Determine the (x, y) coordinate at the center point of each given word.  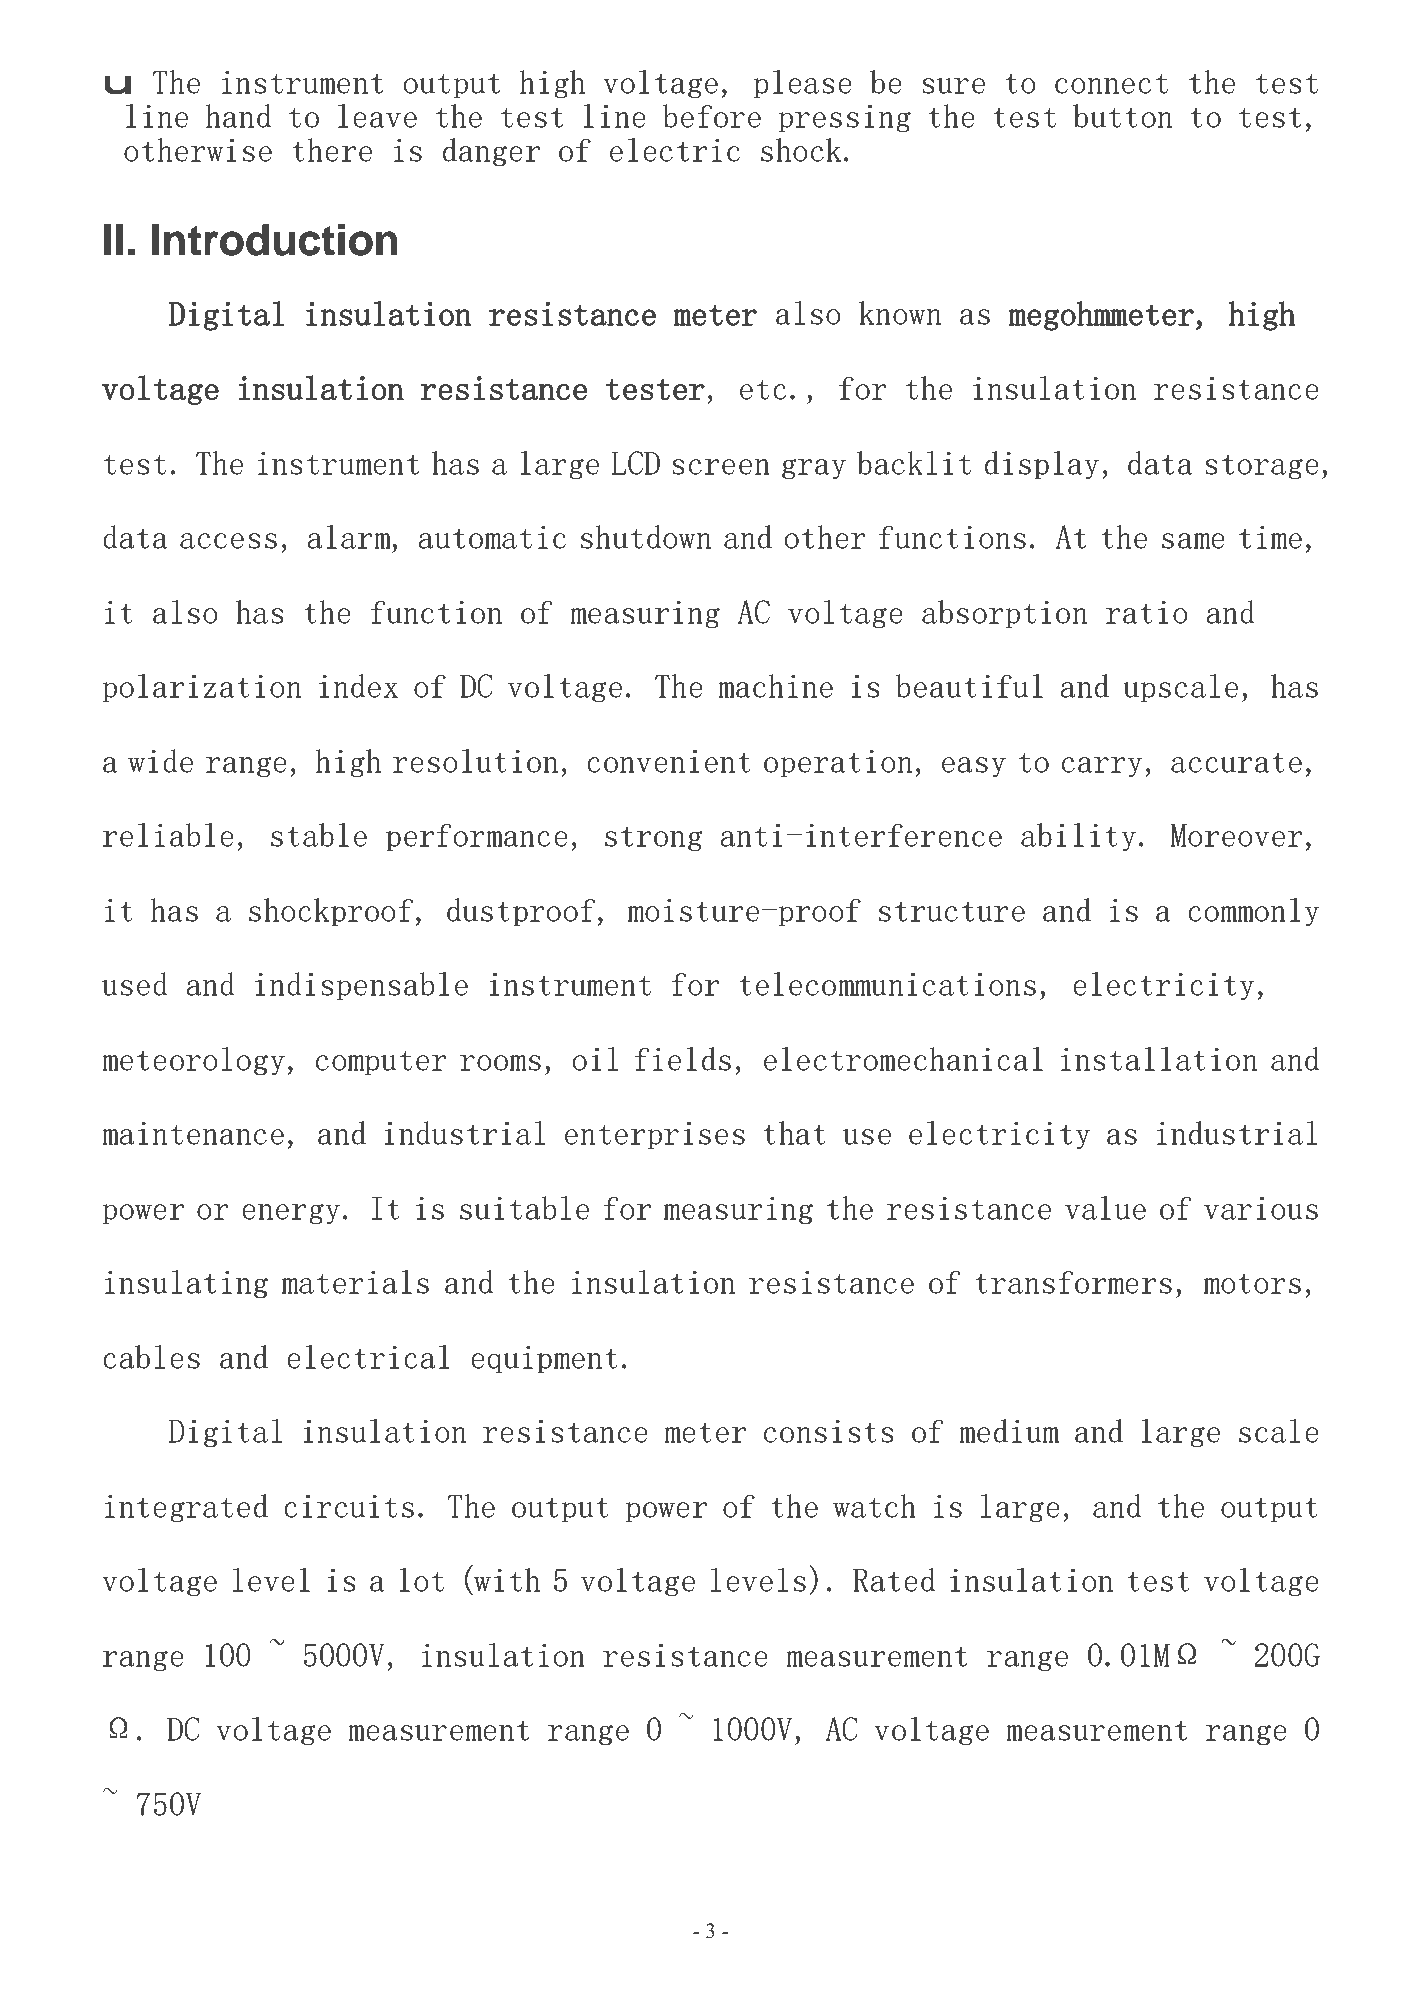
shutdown (646, 537)
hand (238, 116)
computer (381, 1063)
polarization (202, 688)
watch (874, 1506)
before (712, 116)
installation (1159, 1059)
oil (595, 1059)
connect (1111, 83)
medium (1009, 1431)
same (1193, 541)
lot (421, 1580)
